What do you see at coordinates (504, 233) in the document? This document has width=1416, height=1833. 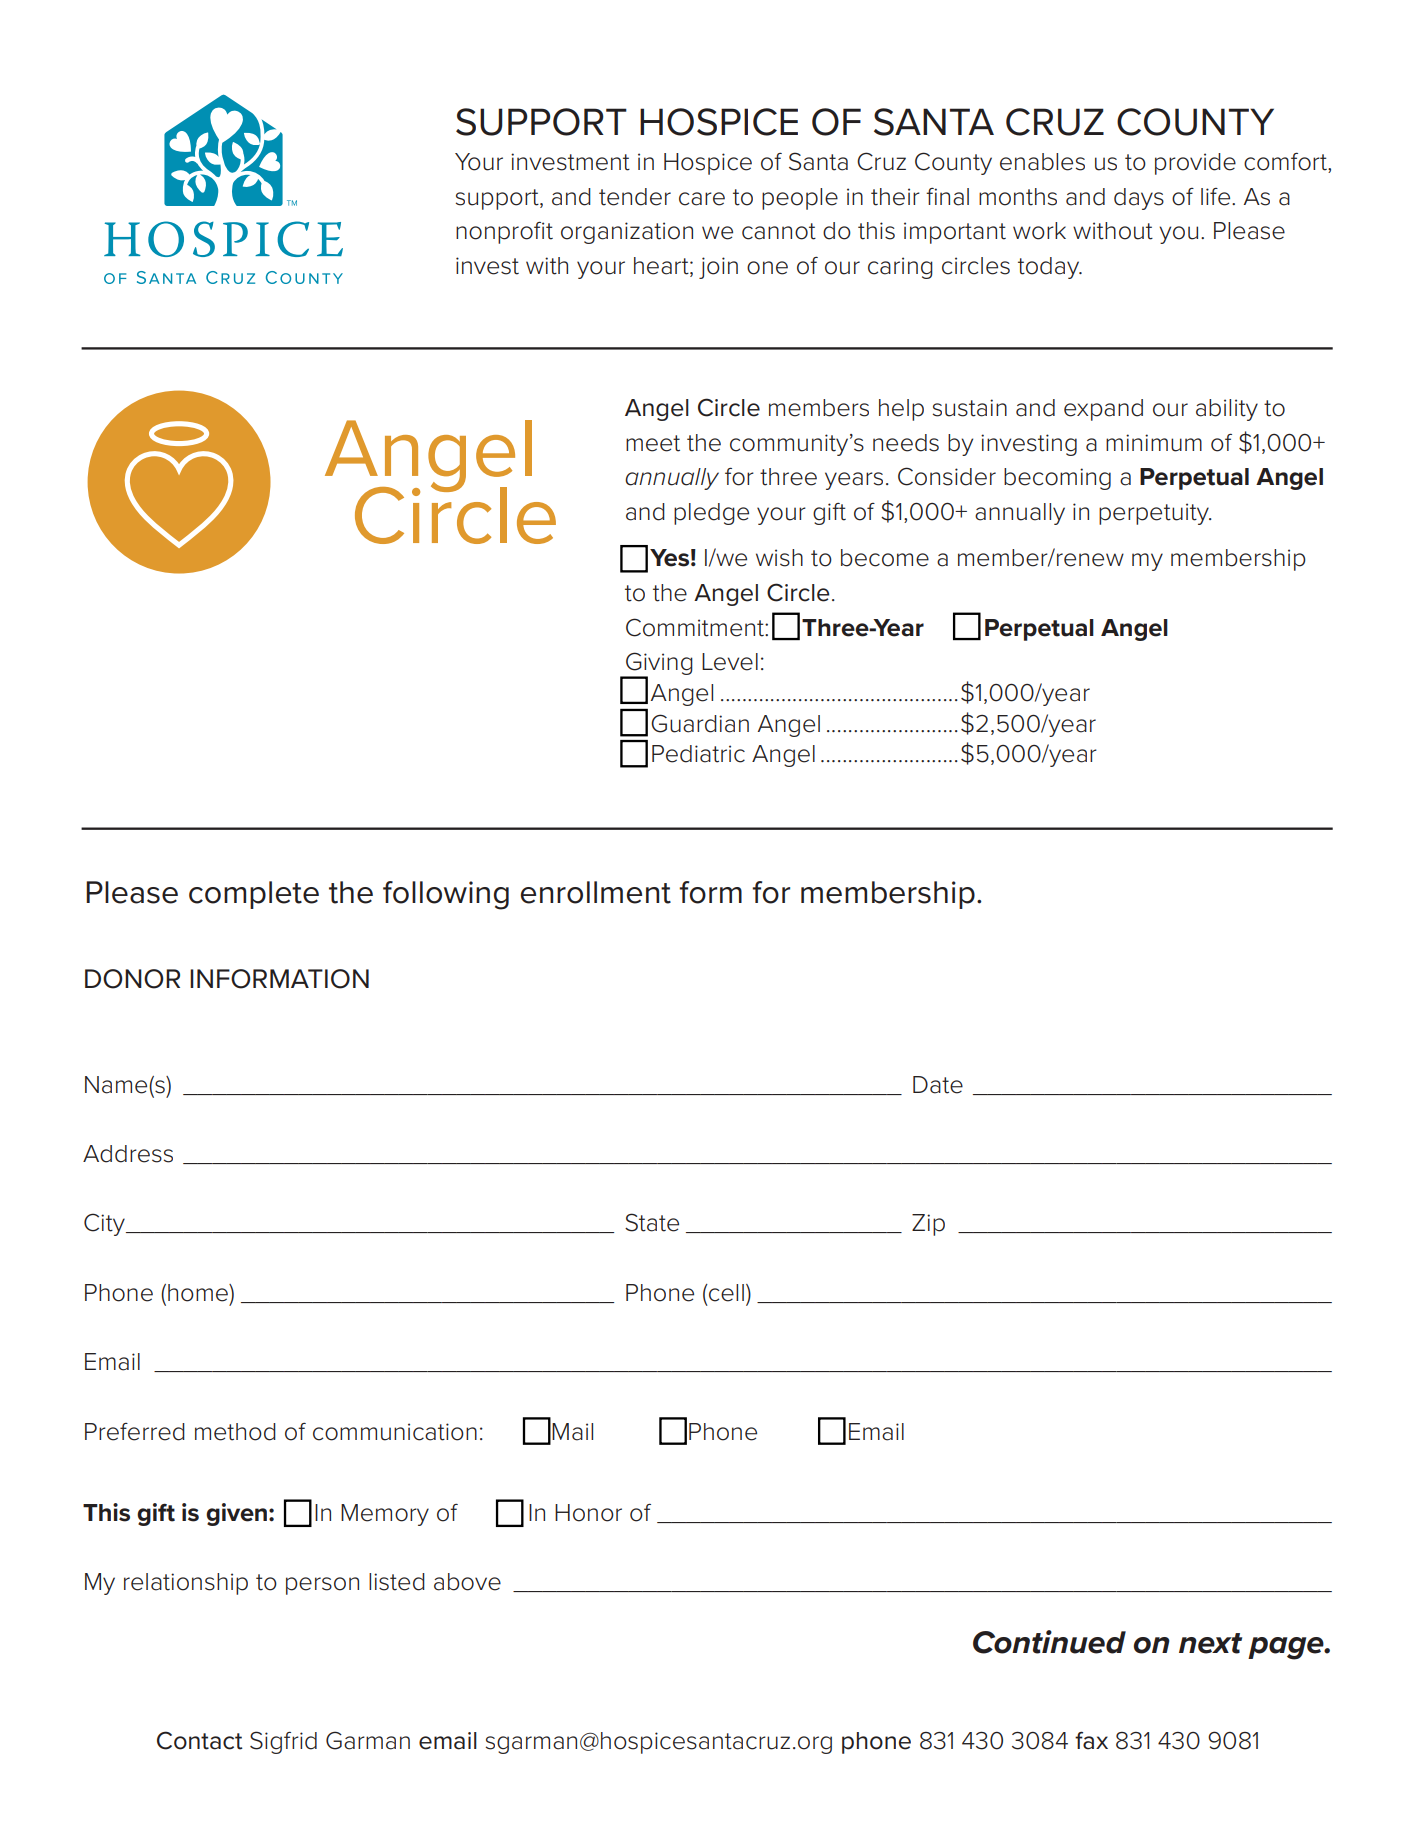 I see `nonprofit` at bounding box center [504, 233].
